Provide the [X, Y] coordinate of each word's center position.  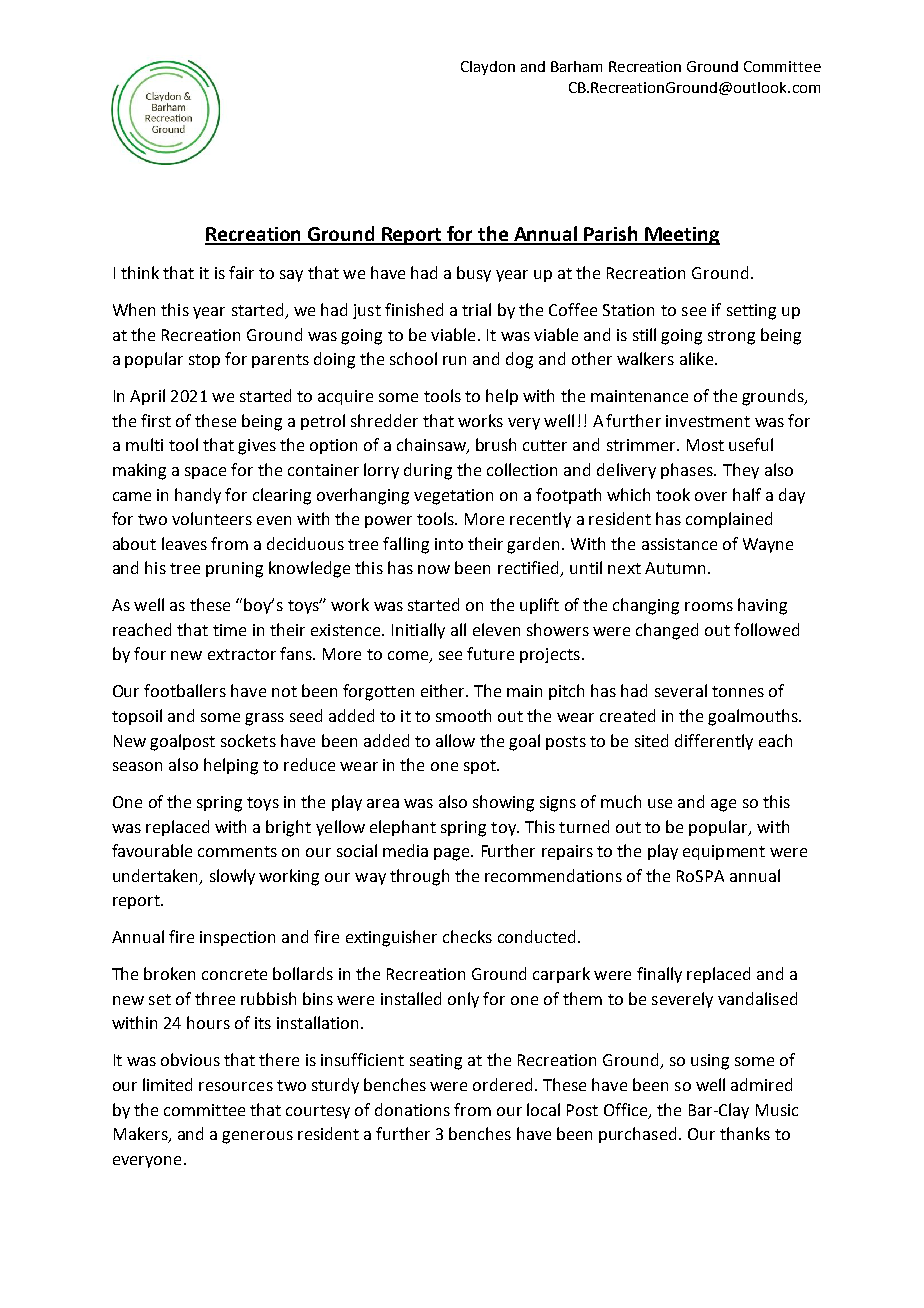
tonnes [738, 691]
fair [241, 272]
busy [474, 274]
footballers [185, 690]
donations [412, 1109]
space [205, 473]
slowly [232, 877]
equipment [724, 852]
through [419, 877]
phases [688, 471]
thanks [745, 1133]
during [428, 471]
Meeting [681, 236]
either [444, 690]
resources [236, 1086]
